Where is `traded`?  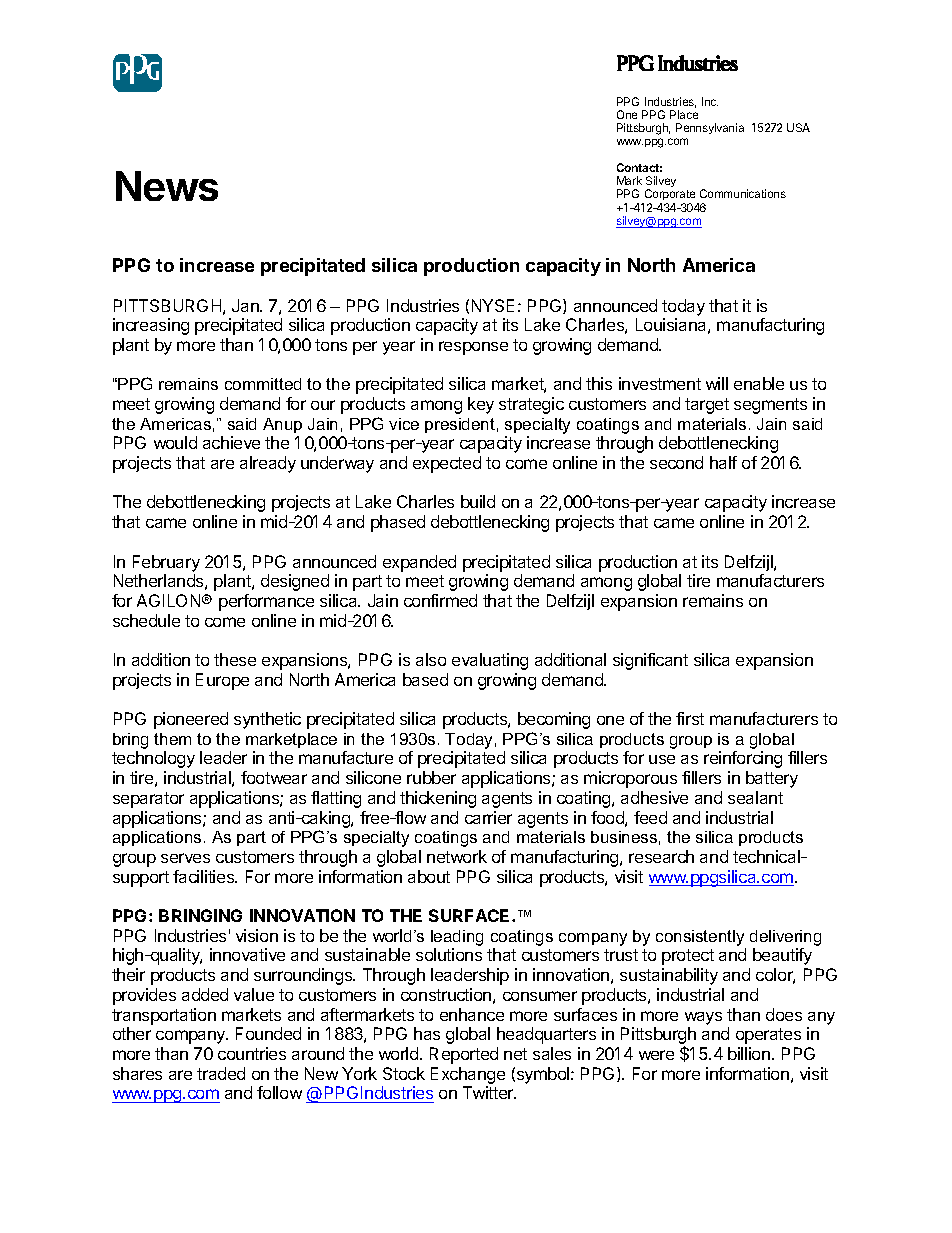 traded is located at coordinates (221, 1073).
